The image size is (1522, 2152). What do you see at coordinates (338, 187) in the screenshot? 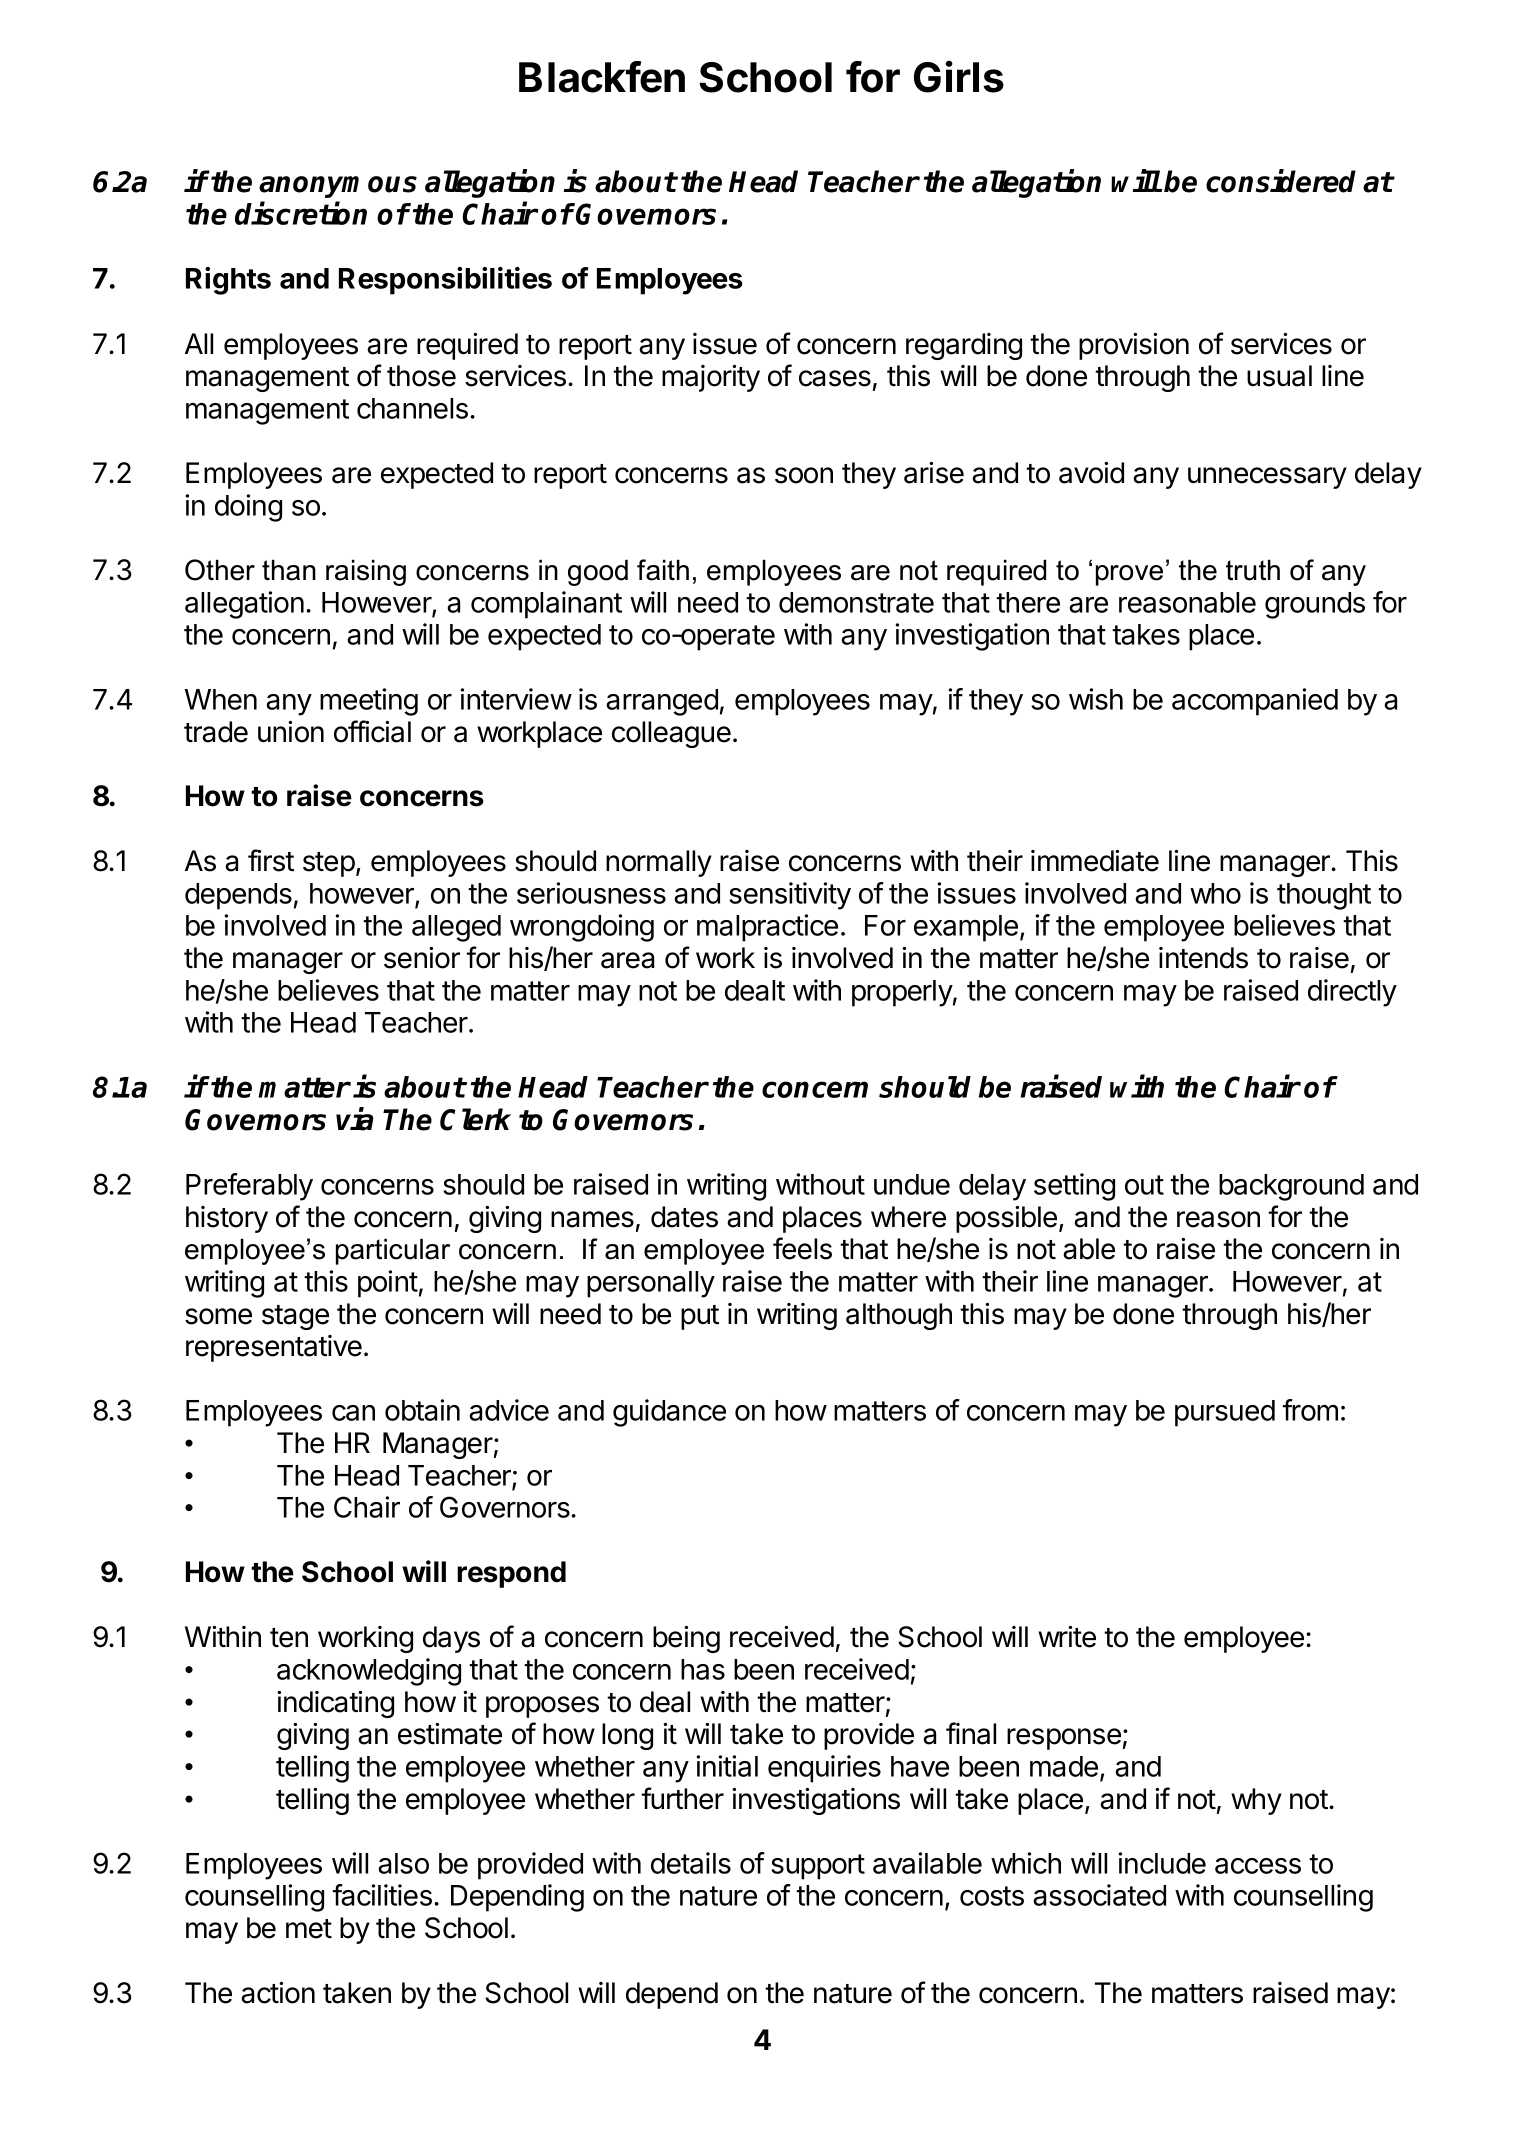
I see `anonymous` at bounding box center [338, 187].
